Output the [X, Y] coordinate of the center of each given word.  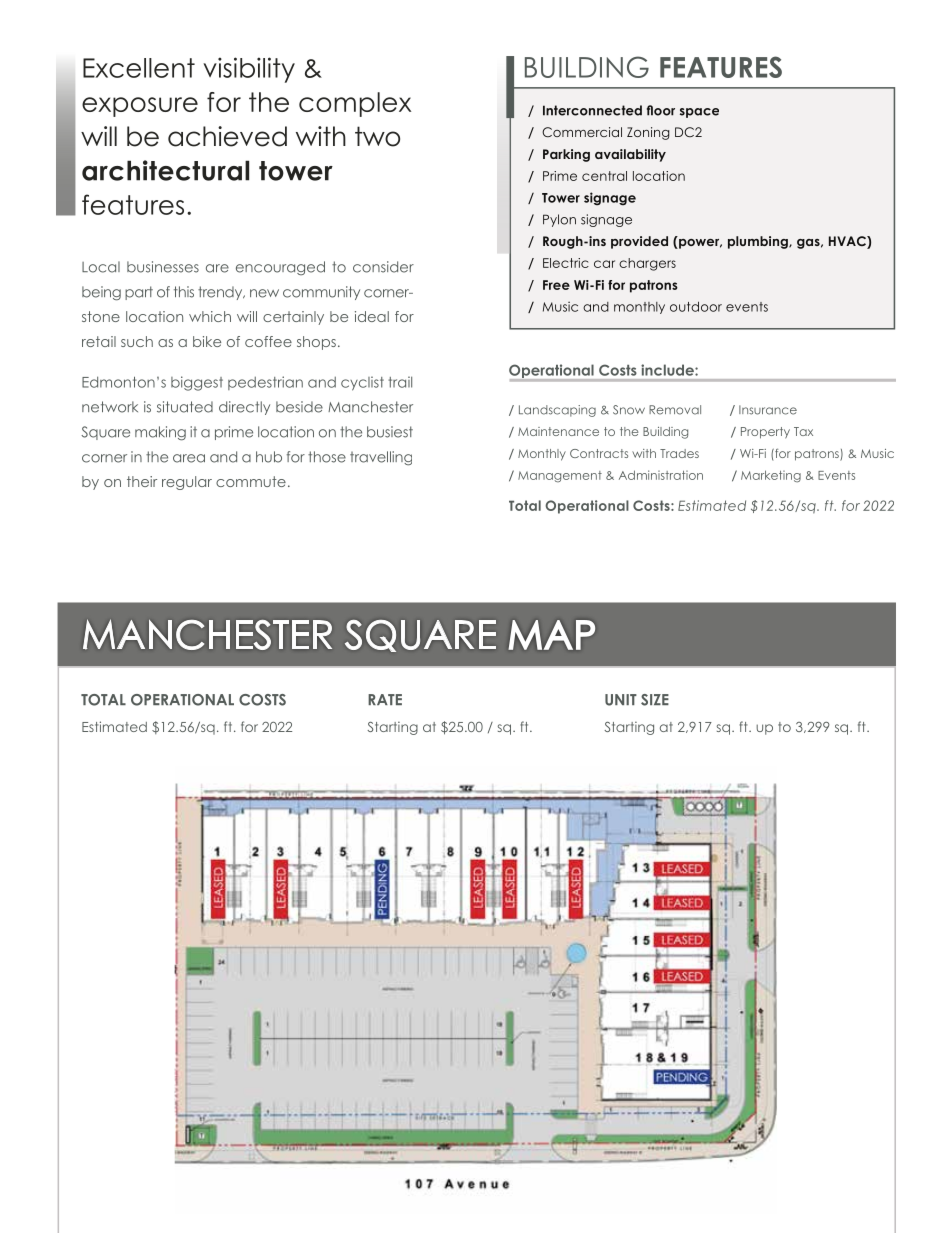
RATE [385, 699]
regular [187, 483]
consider [383, 267]
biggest [197, 383]
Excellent [139, 68]
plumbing [759, 242]
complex [355, 104]
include [668, 370]
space [699, 113]
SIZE [655, 700]
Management [560, 476]
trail [400, 382]
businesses [163, 267]
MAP [552, 635]
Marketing [771, 476]
